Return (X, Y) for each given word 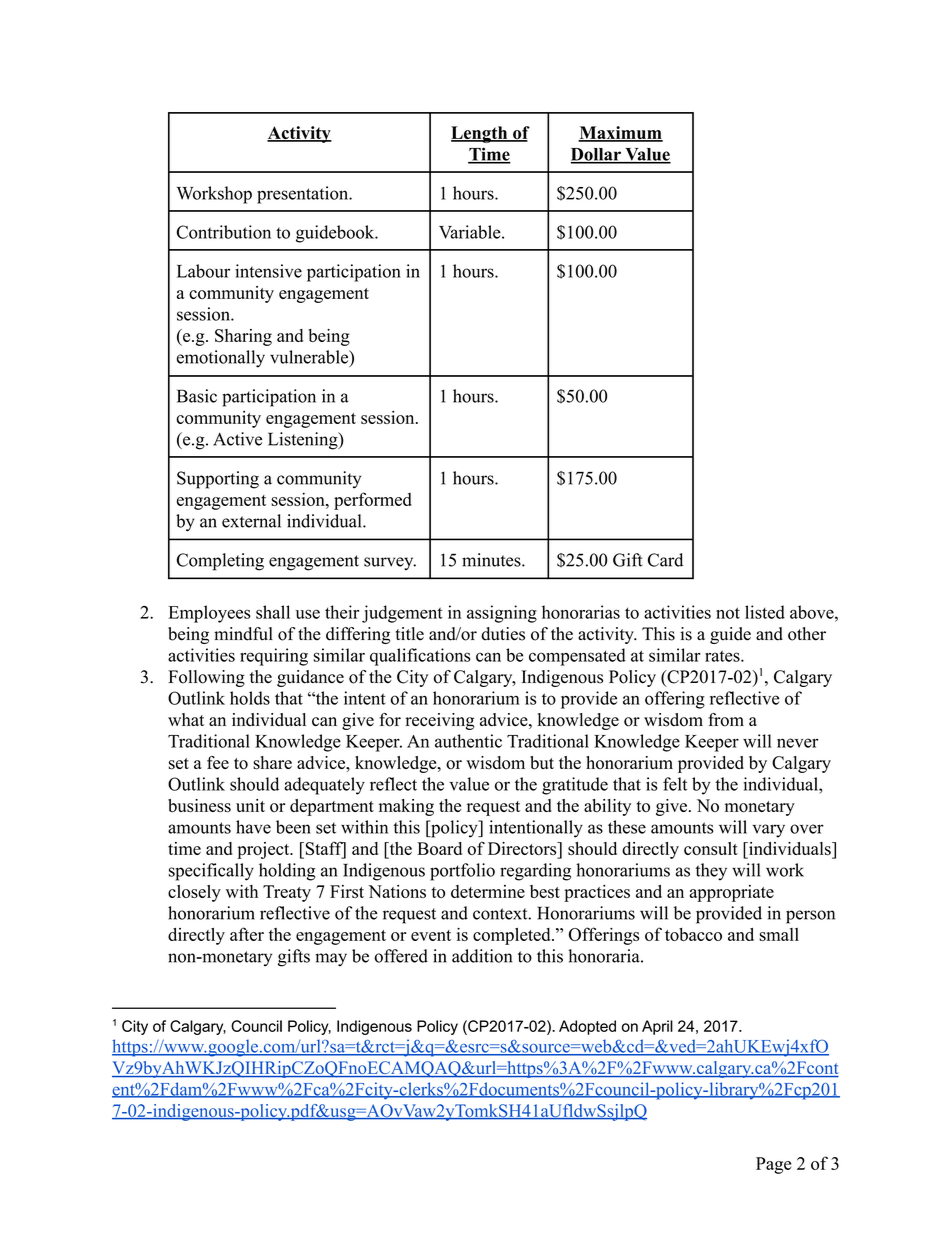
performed (373, 501)
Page (773, 1165)
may (331, 960)
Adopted (587, 1027)
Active (237, 439)
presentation (304, 195)
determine (488, 891)
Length (480, 134)
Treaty (287, 893)
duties (503, 634)
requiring (274, 657)
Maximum (620, 134)
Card (665, 560)
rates (723, 656)
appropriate (731, 893)
